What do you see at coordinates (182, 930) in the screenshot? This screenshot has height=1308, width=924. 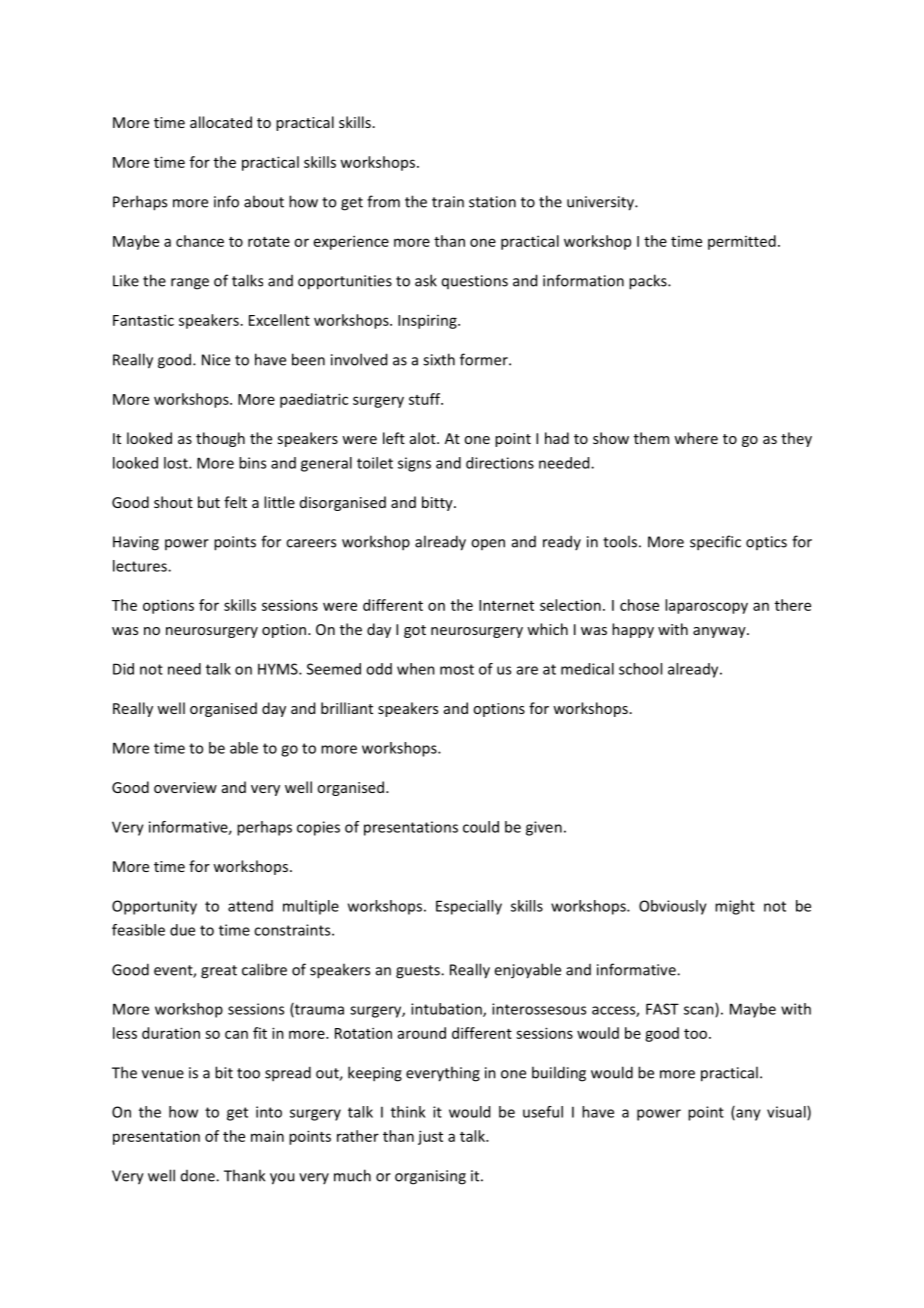 I see `due` at bounding box center [182, 930].
